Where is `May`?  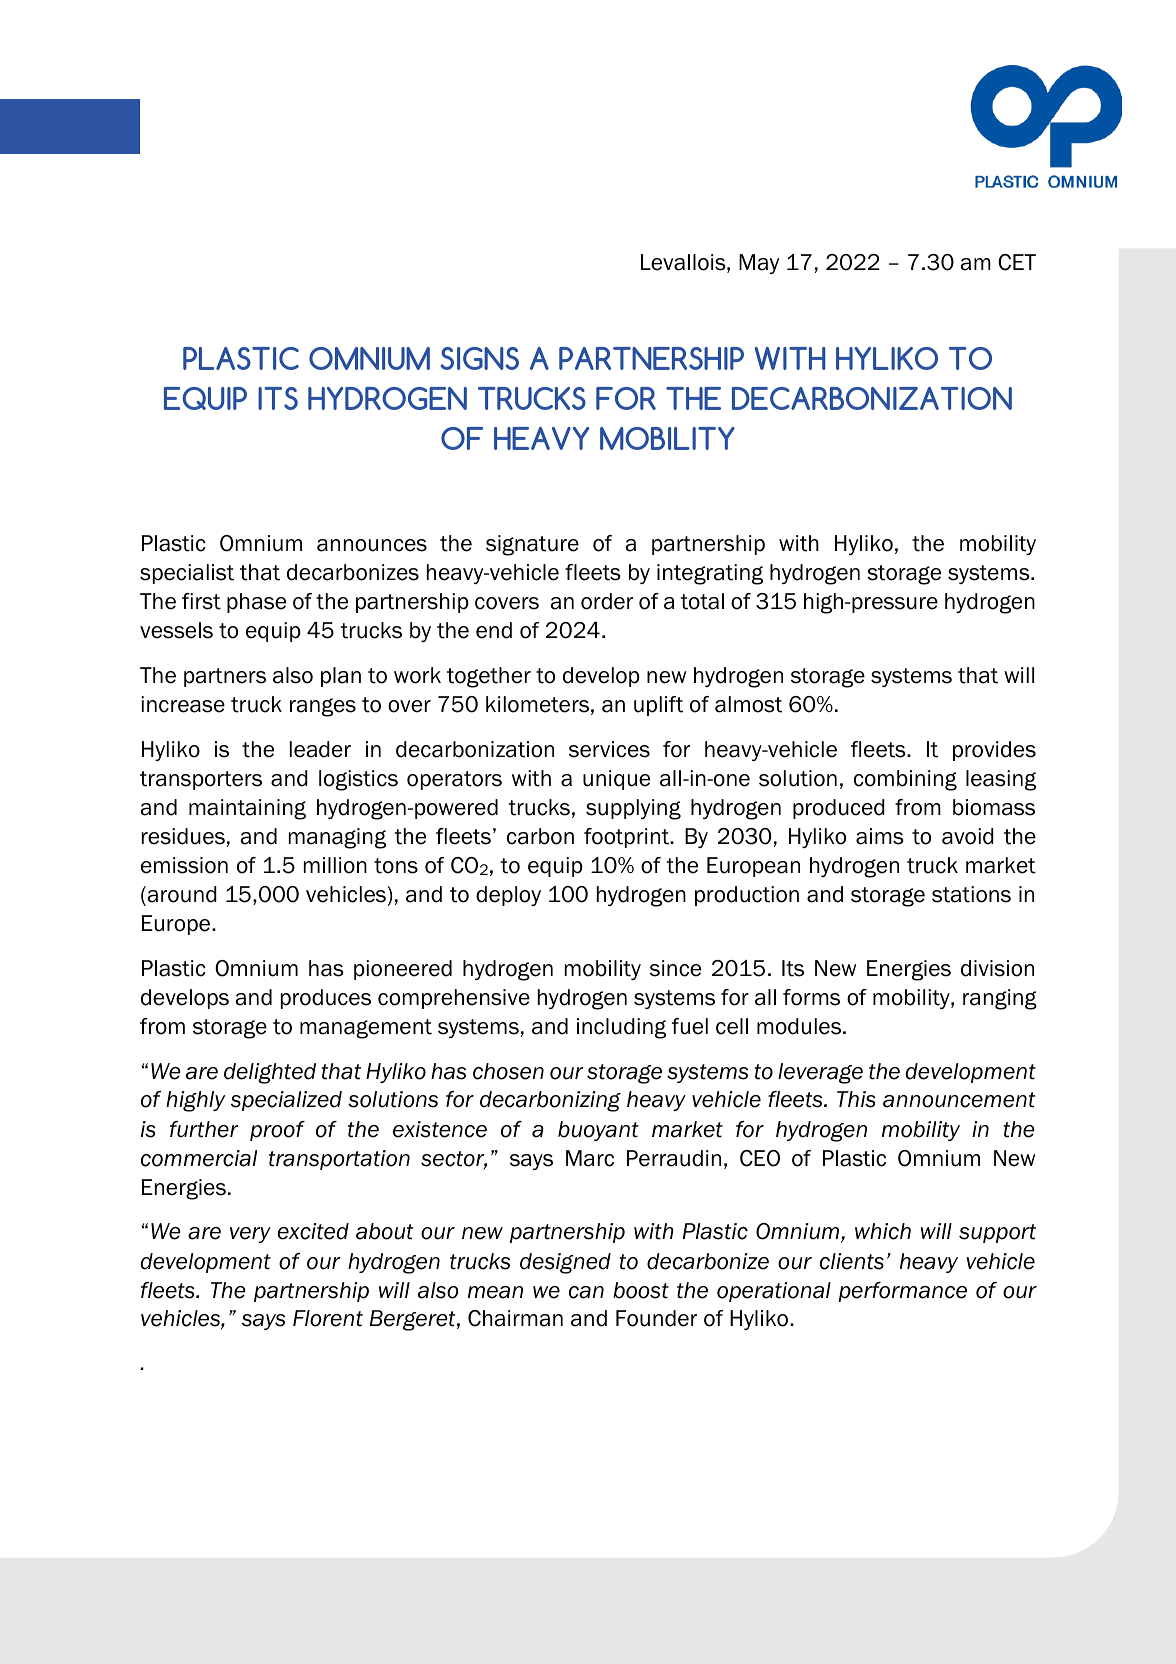 May is located at coordinates (759, 264).
